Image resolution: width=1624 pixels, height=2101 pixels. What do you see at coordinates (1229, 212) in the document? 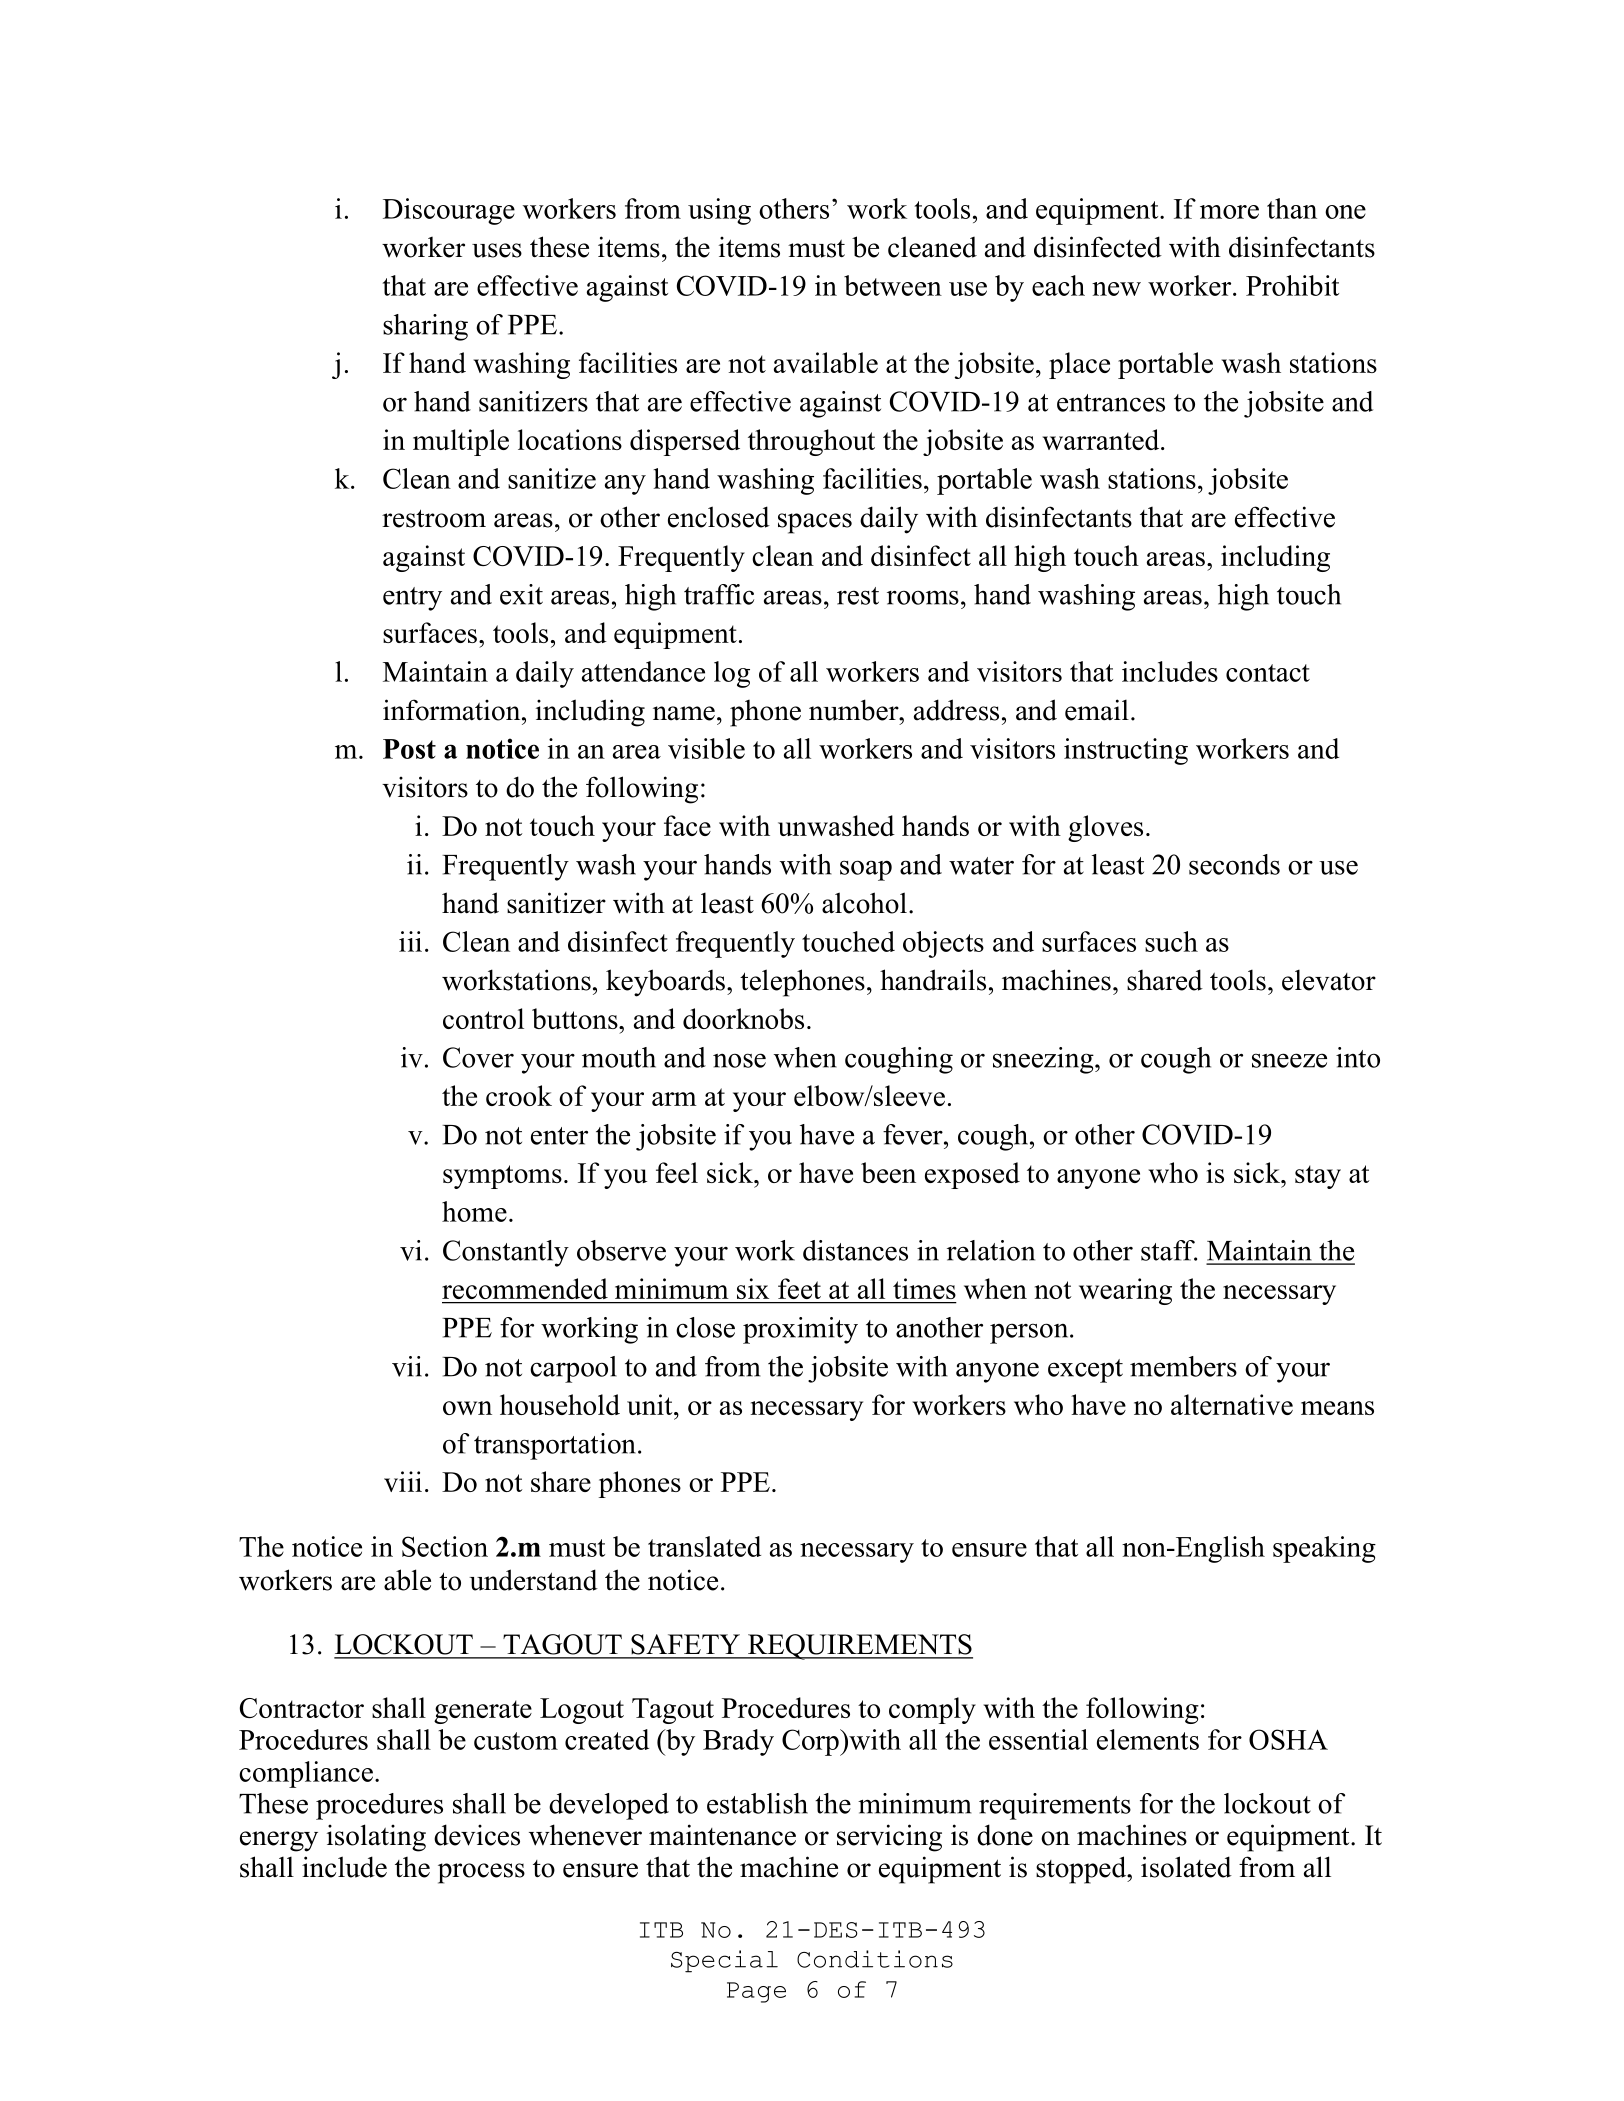
I see `more` at bounding box center [1229, 212].
